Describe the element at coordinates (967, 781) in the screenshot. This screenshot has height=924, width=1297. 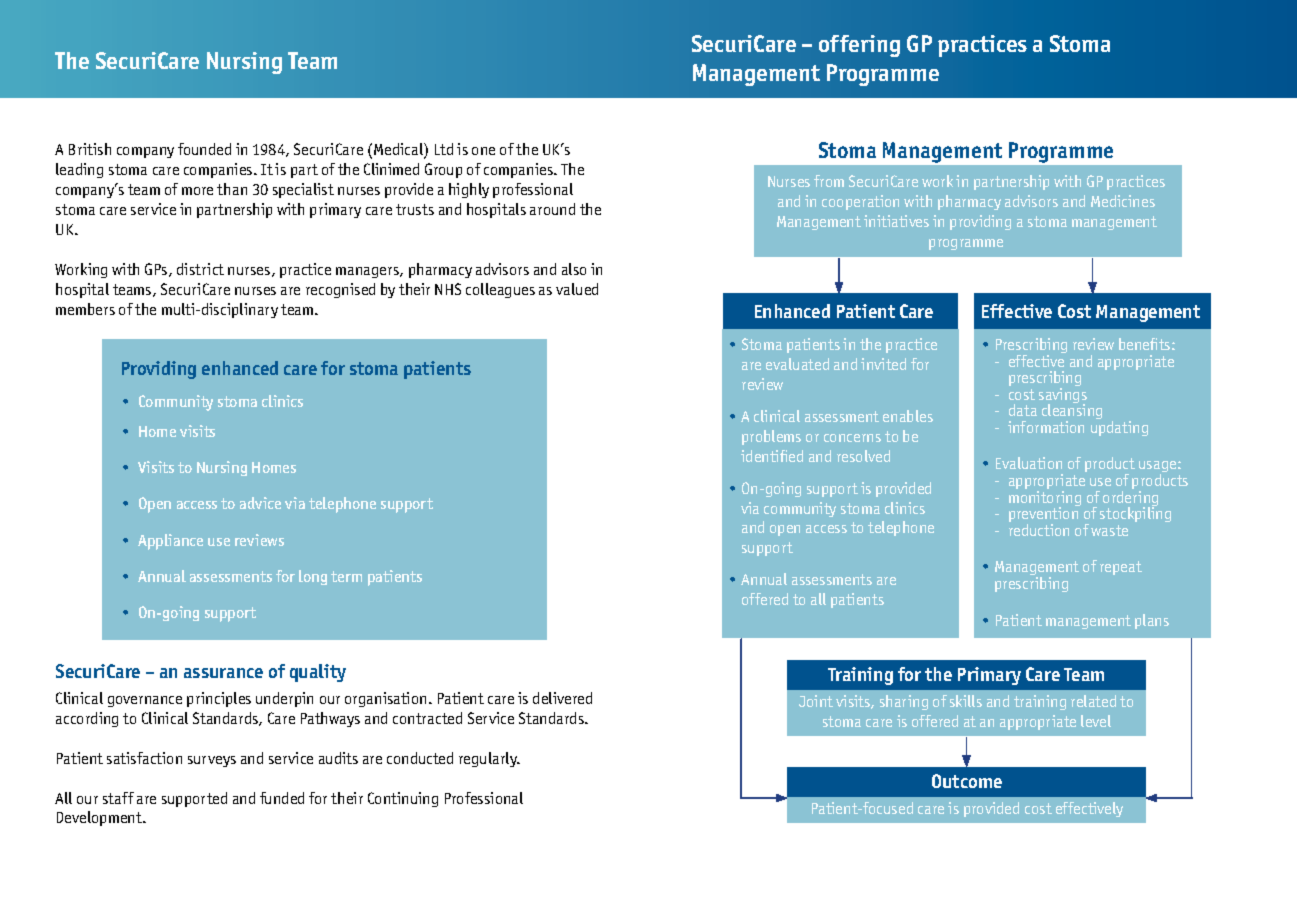
I see `Outcome` at that location.
